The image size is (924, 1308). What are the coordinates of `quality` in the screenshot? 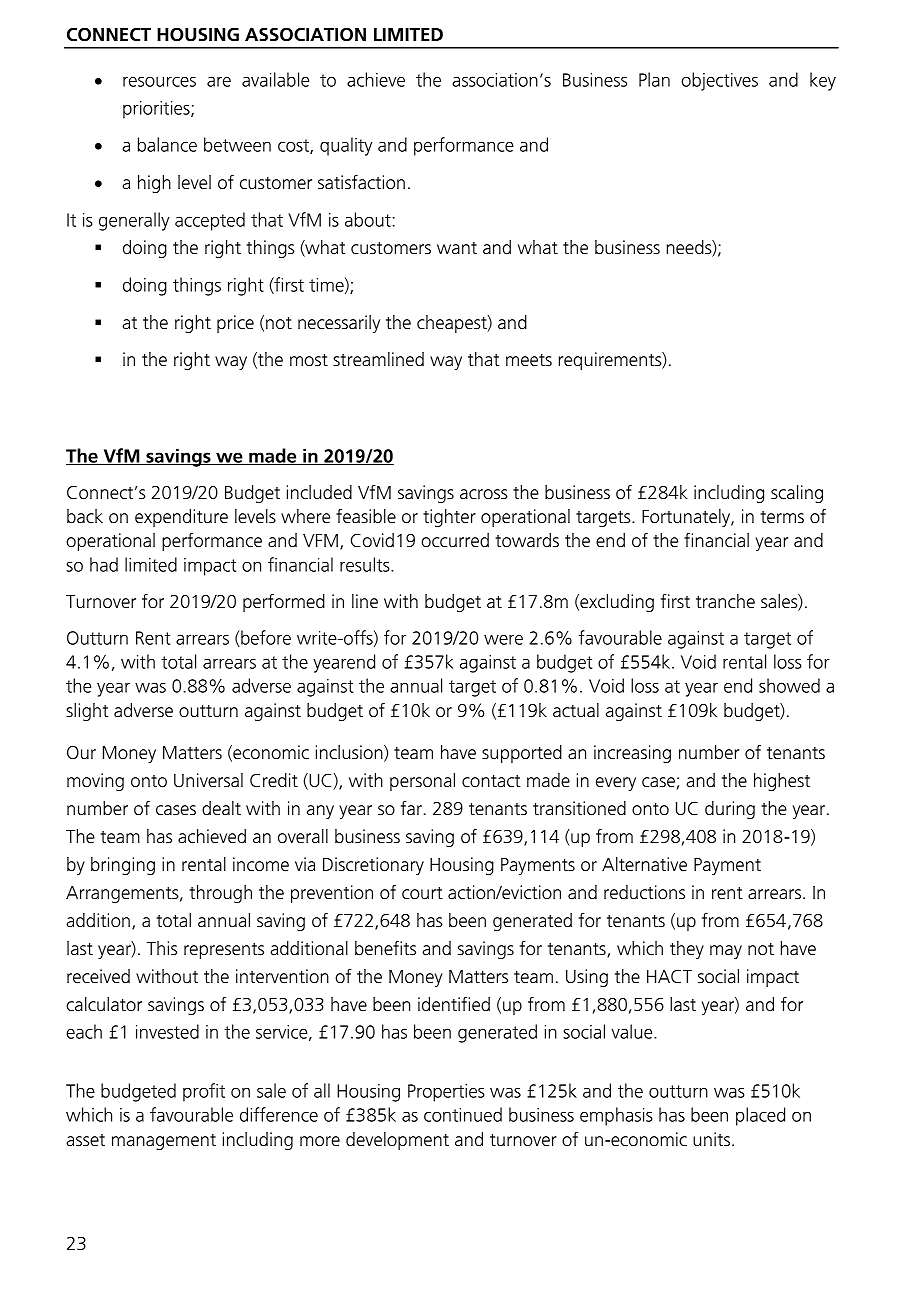 It's located at (346, 146).
